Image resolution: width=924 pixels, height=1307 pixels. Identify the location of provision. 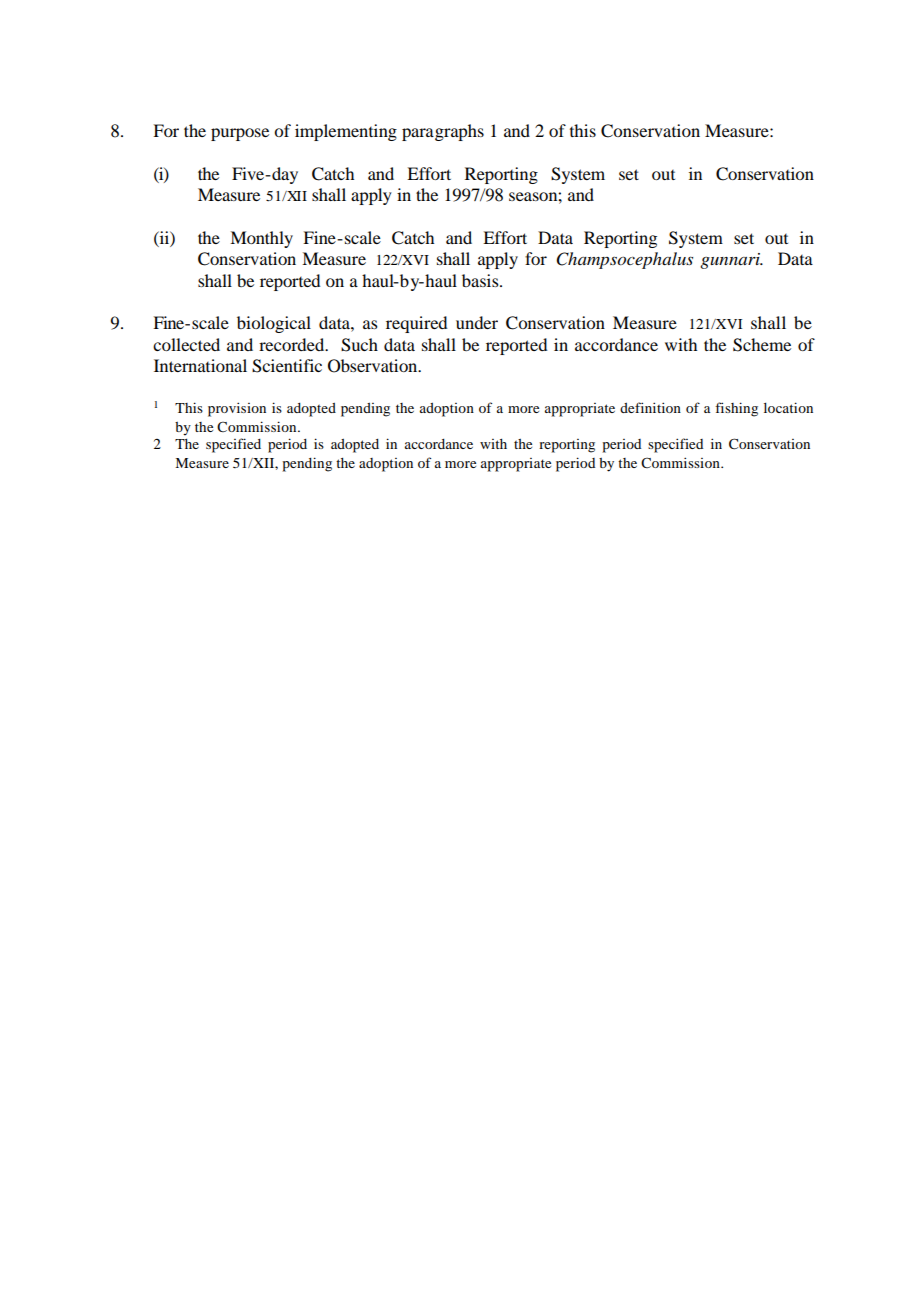
(237, 409).
